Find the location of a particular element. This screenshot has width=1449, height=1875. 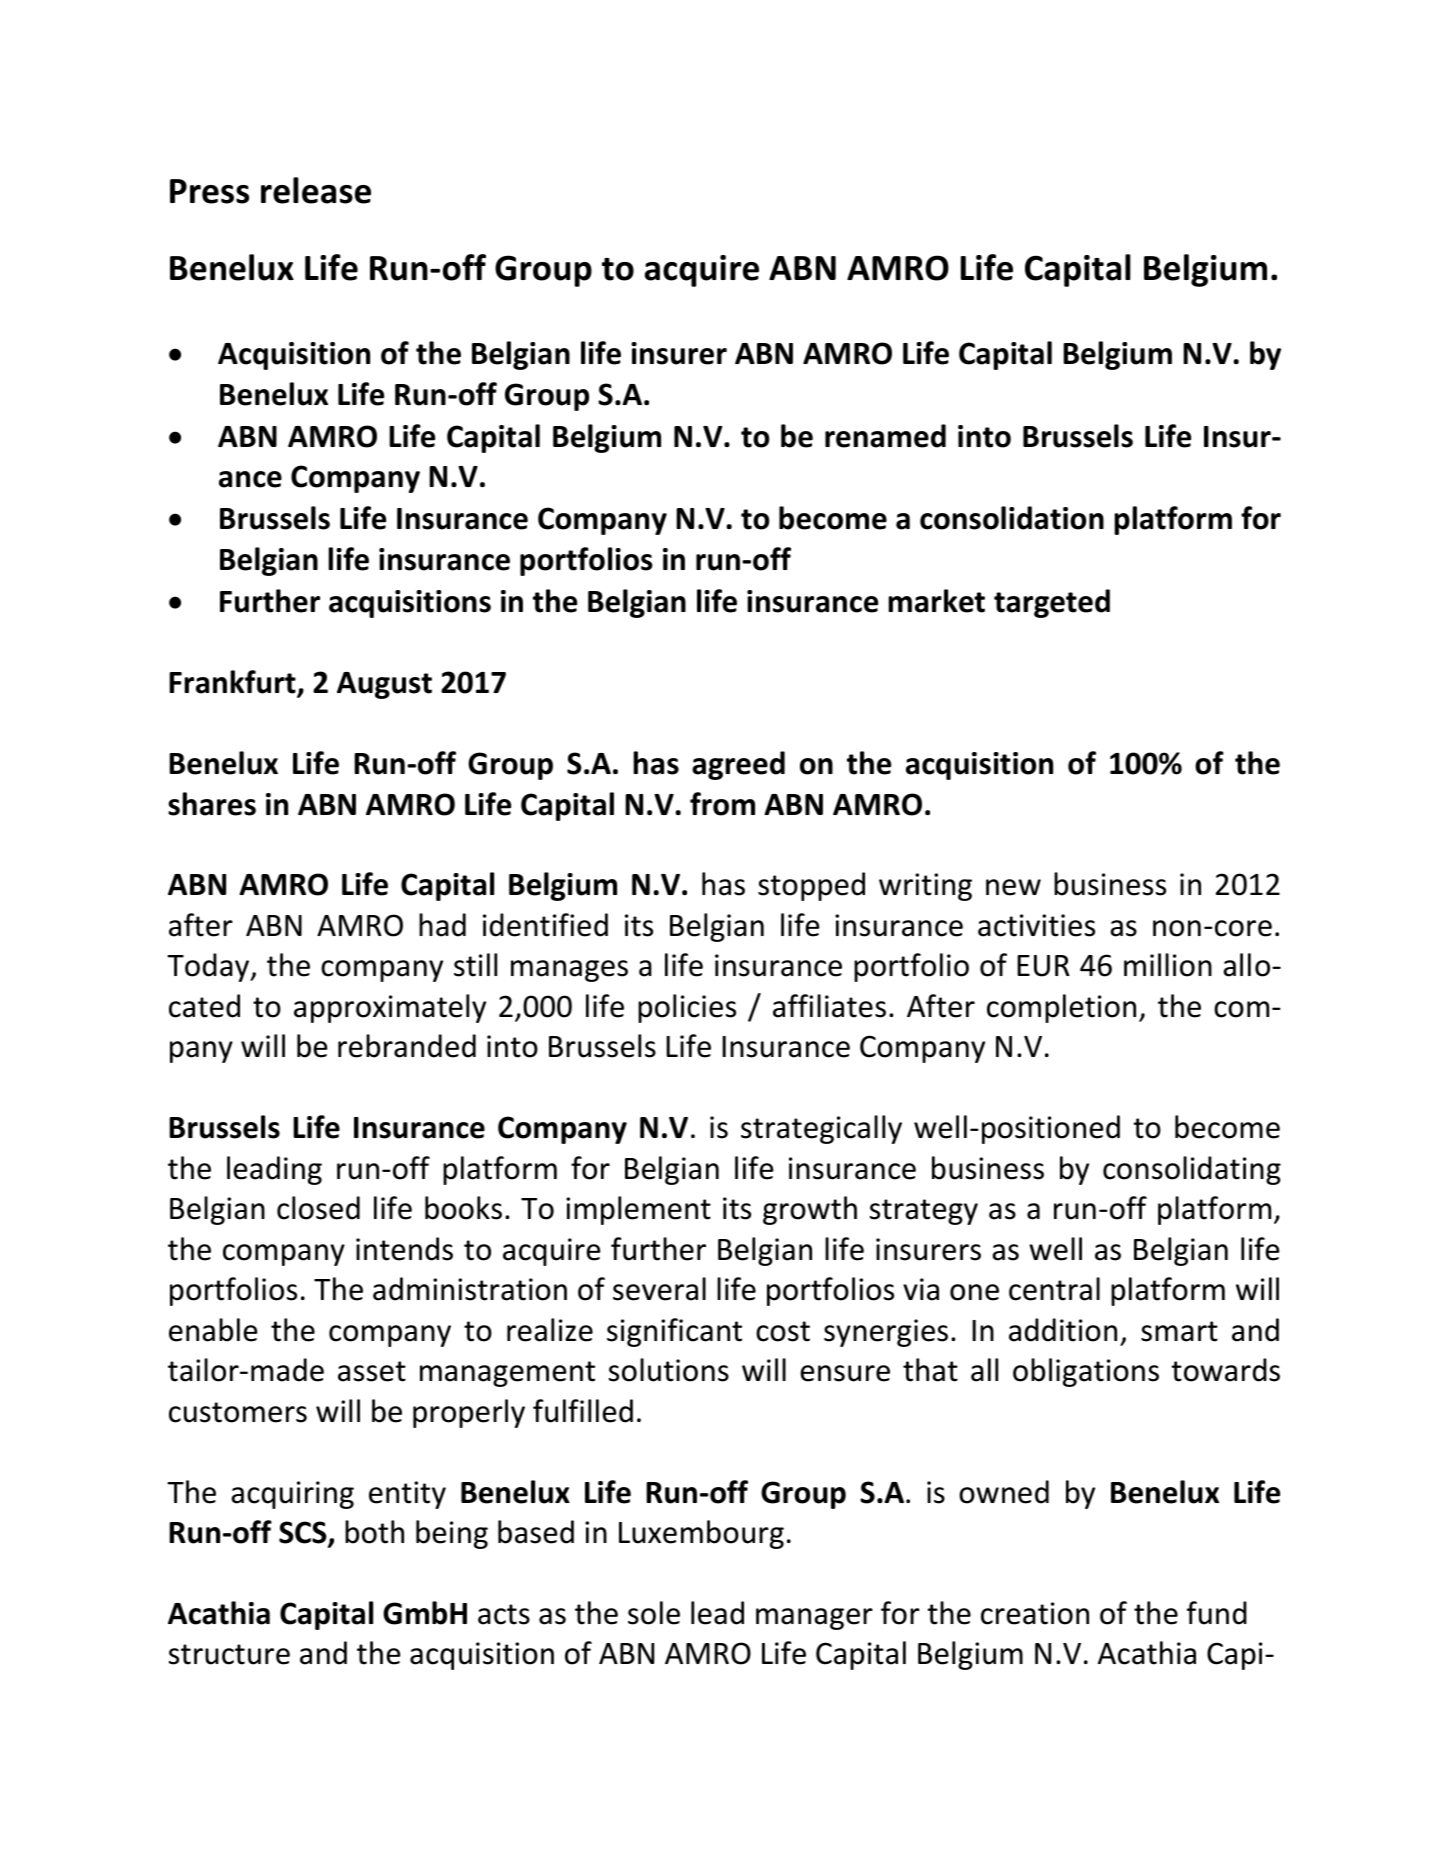

SCS is located at coordinates (304, 1533).
